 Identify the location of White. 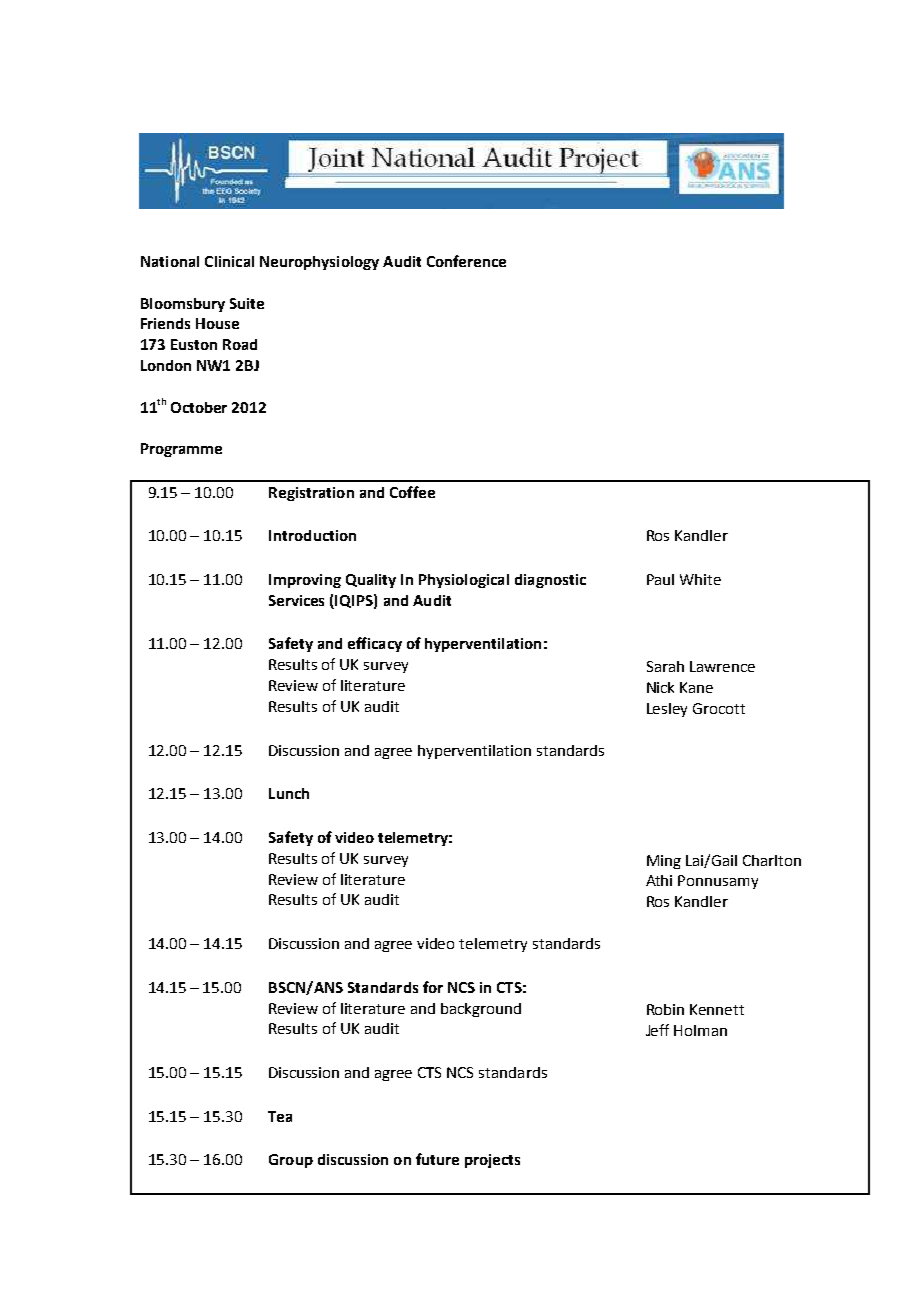
(700, 579).
